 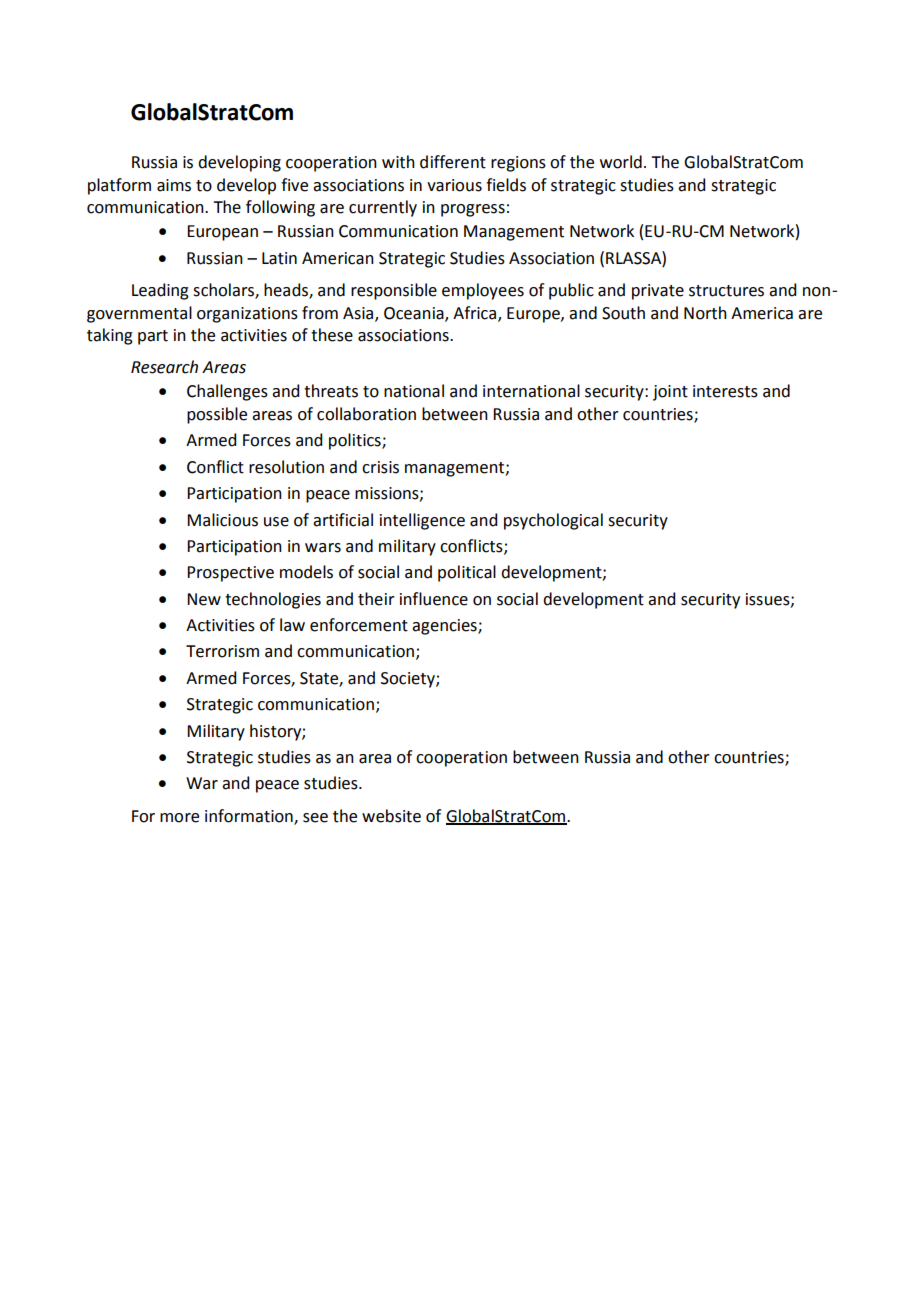 What do you see at coordinates (217, 415) in the page?
I see `possible` at bounding box center [217, 415].
